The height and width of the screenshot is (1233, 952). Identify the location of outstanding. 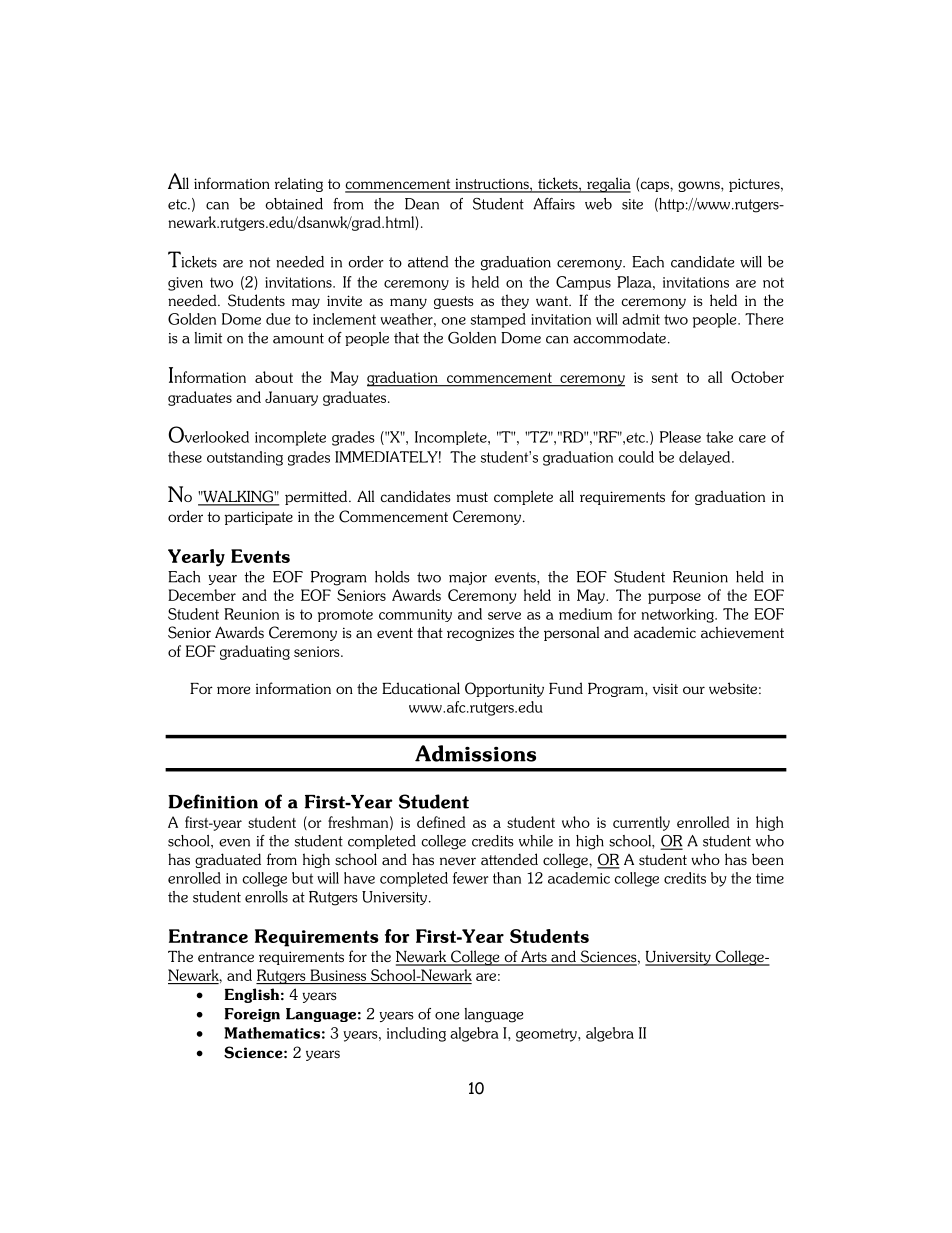
(245, 458).
